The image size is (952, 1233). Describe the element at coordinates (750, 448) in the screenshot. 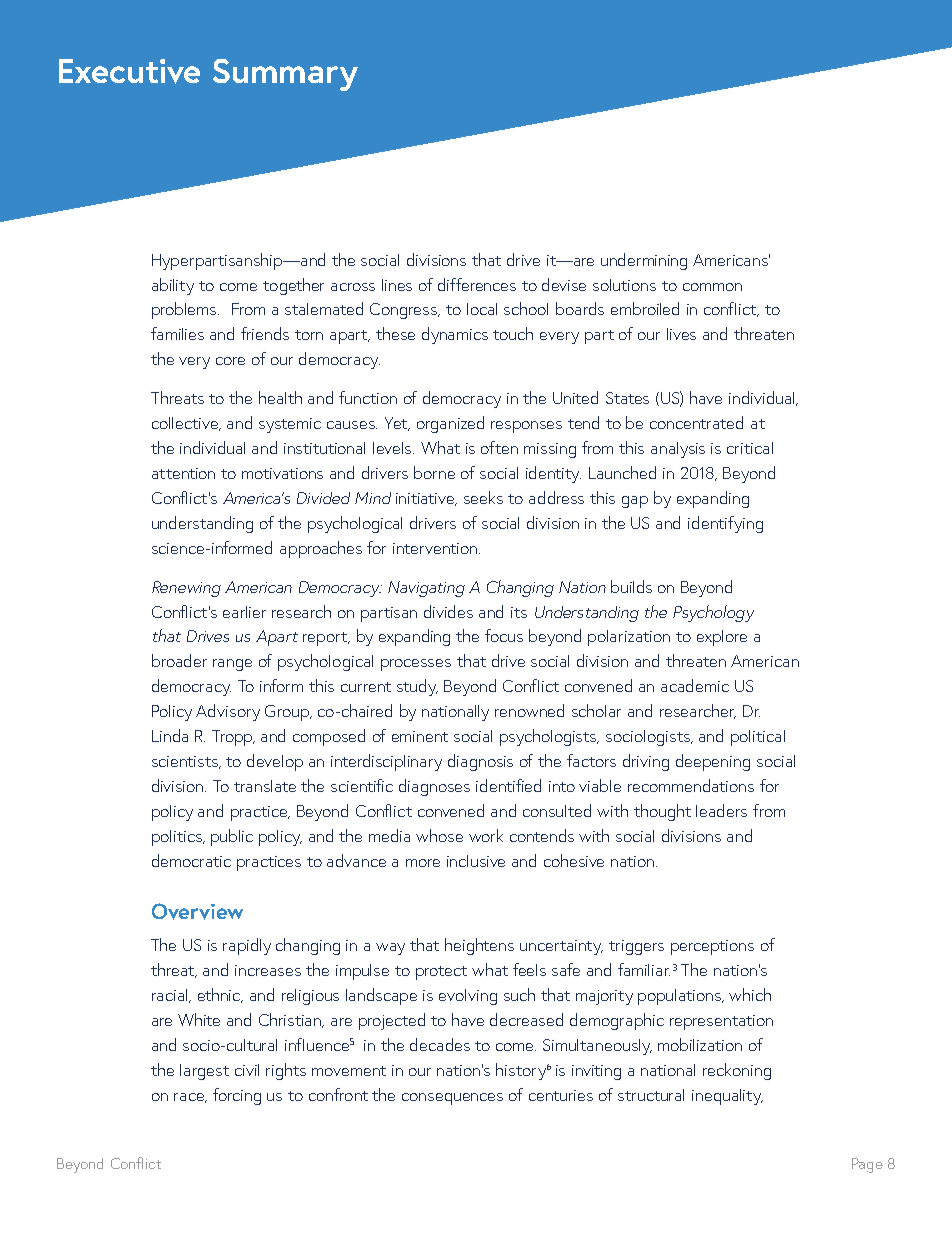

I see `critical` at that location.
